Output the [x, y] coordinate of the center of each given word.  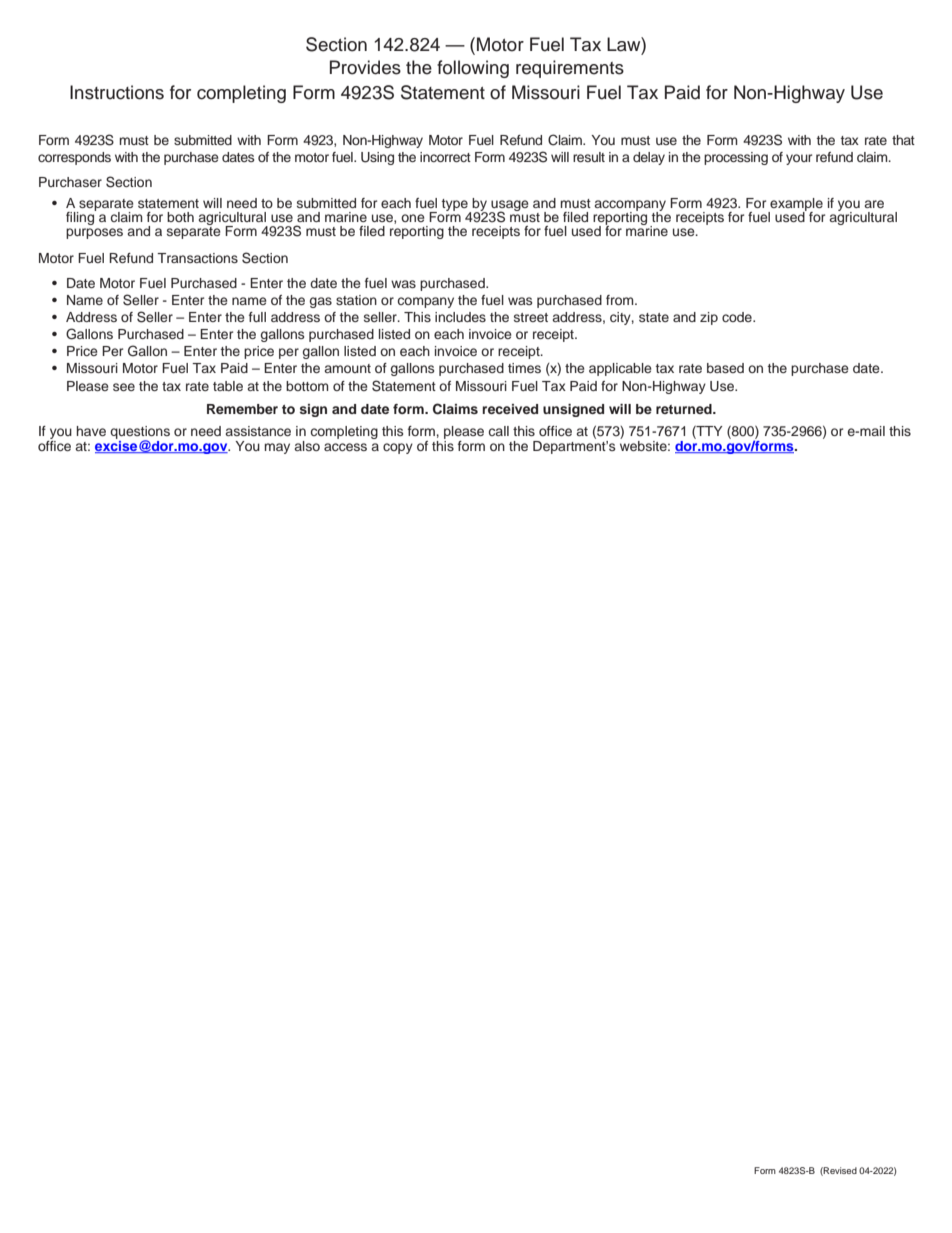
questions [140, 433]
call [499, 431]
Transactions [197, 258]
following [473, 69]
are [874, 204]
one [413, 218]
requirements [570, 69]
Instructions [117, 92]
